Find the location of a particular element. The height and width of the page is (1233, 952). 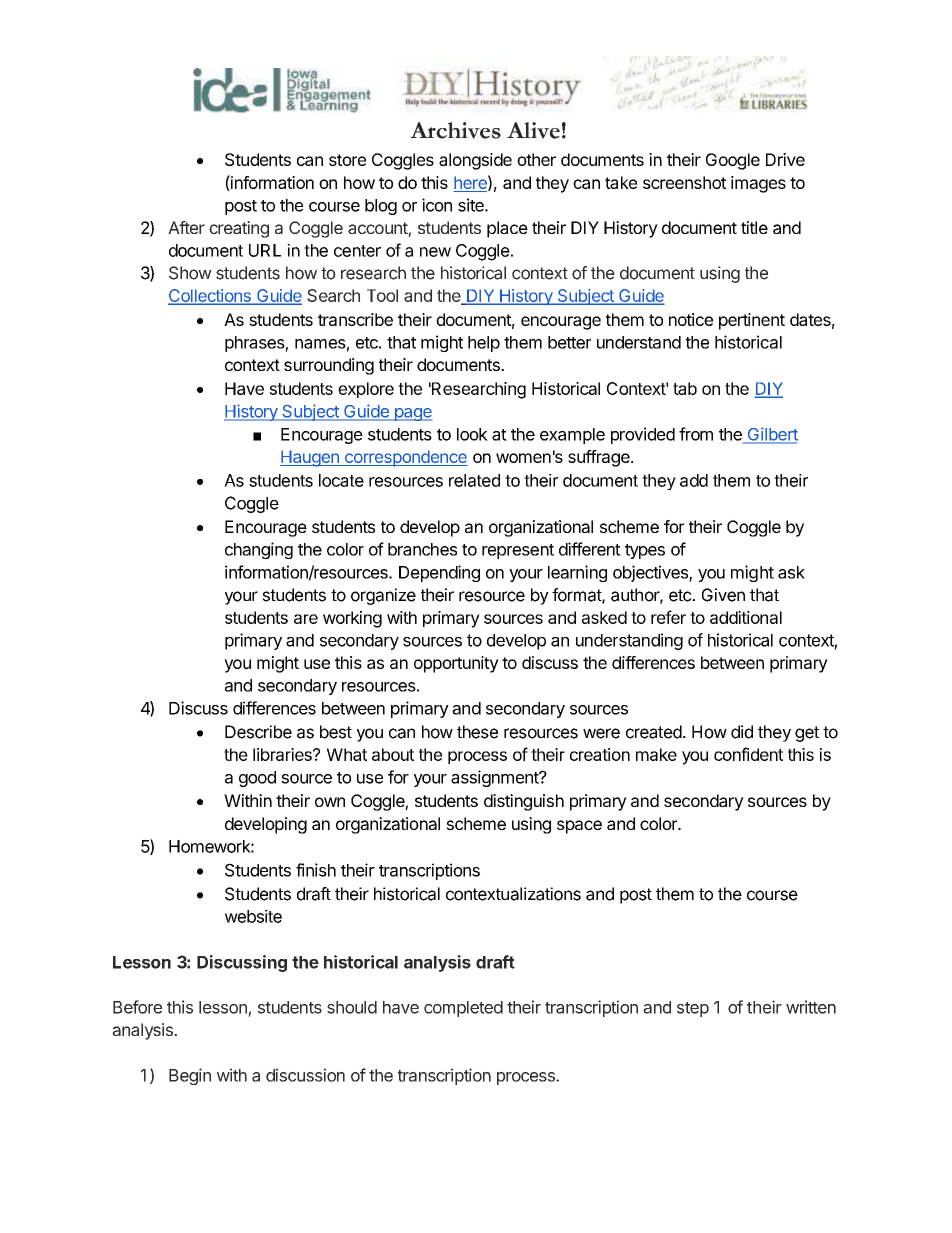

creating is located at coordinates (239, 229).
